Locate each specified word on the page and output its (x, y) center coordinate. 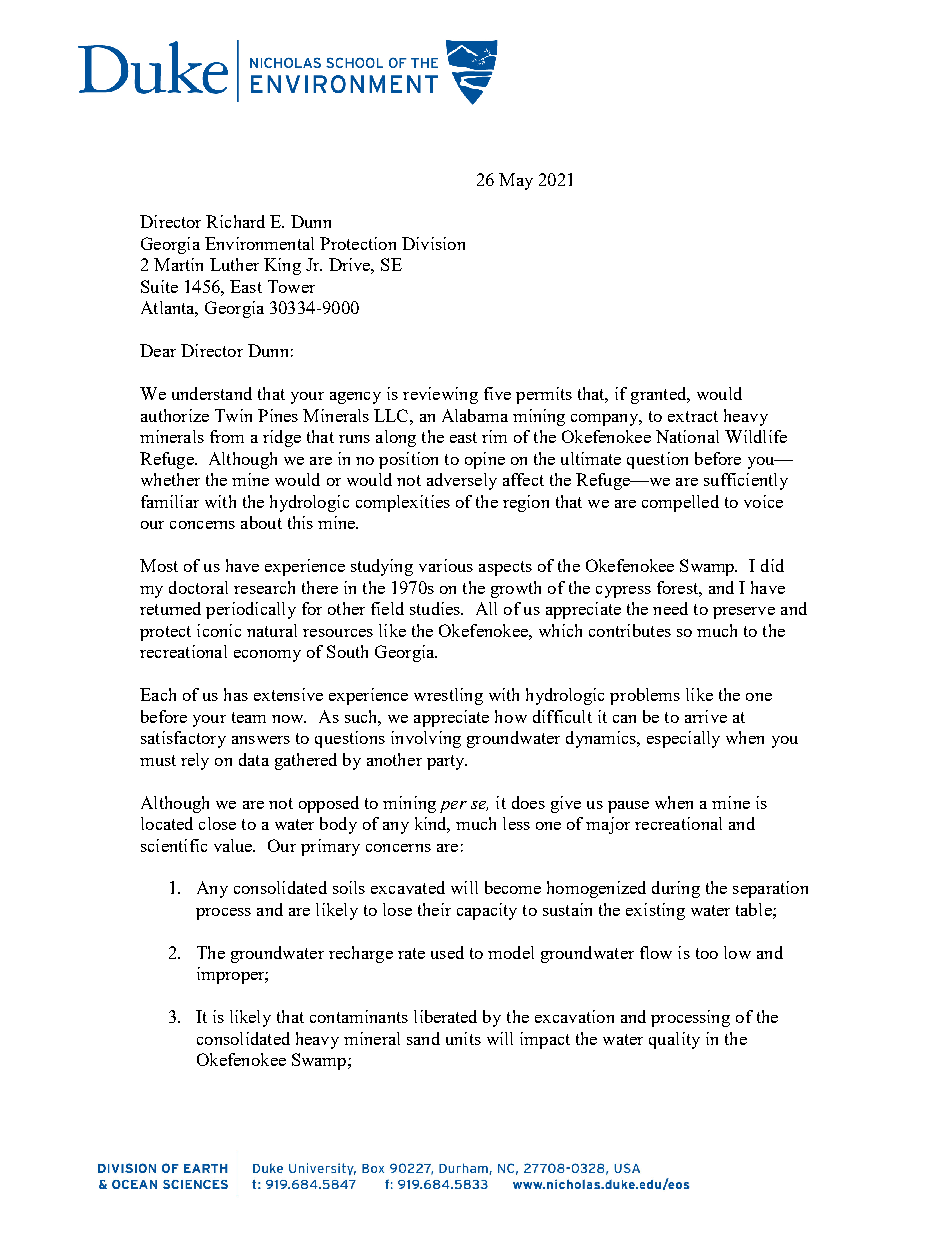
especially (683, 739)
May (516, 181)
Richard (235, 221)
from (227, 436)
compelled (680, 503)
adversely (462, 481)
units (463, 1038)
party (447, 762)
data (254, 759)
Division (433, 243)
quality (674, 1040)
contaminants (359, 1016)
